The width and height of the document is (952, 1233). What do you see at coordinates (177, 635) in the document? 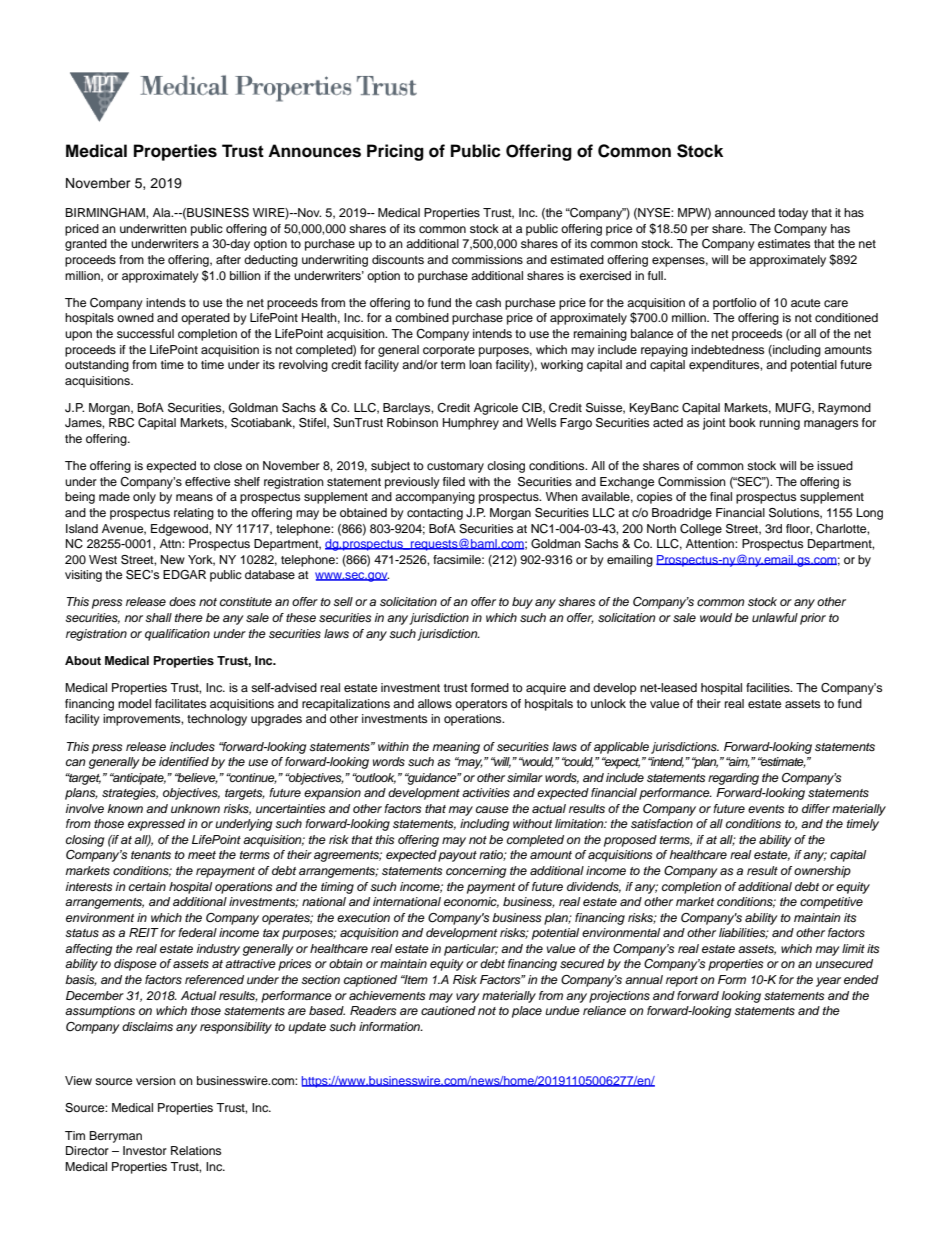
I see `qualification` at bounding box center [177, 635].
